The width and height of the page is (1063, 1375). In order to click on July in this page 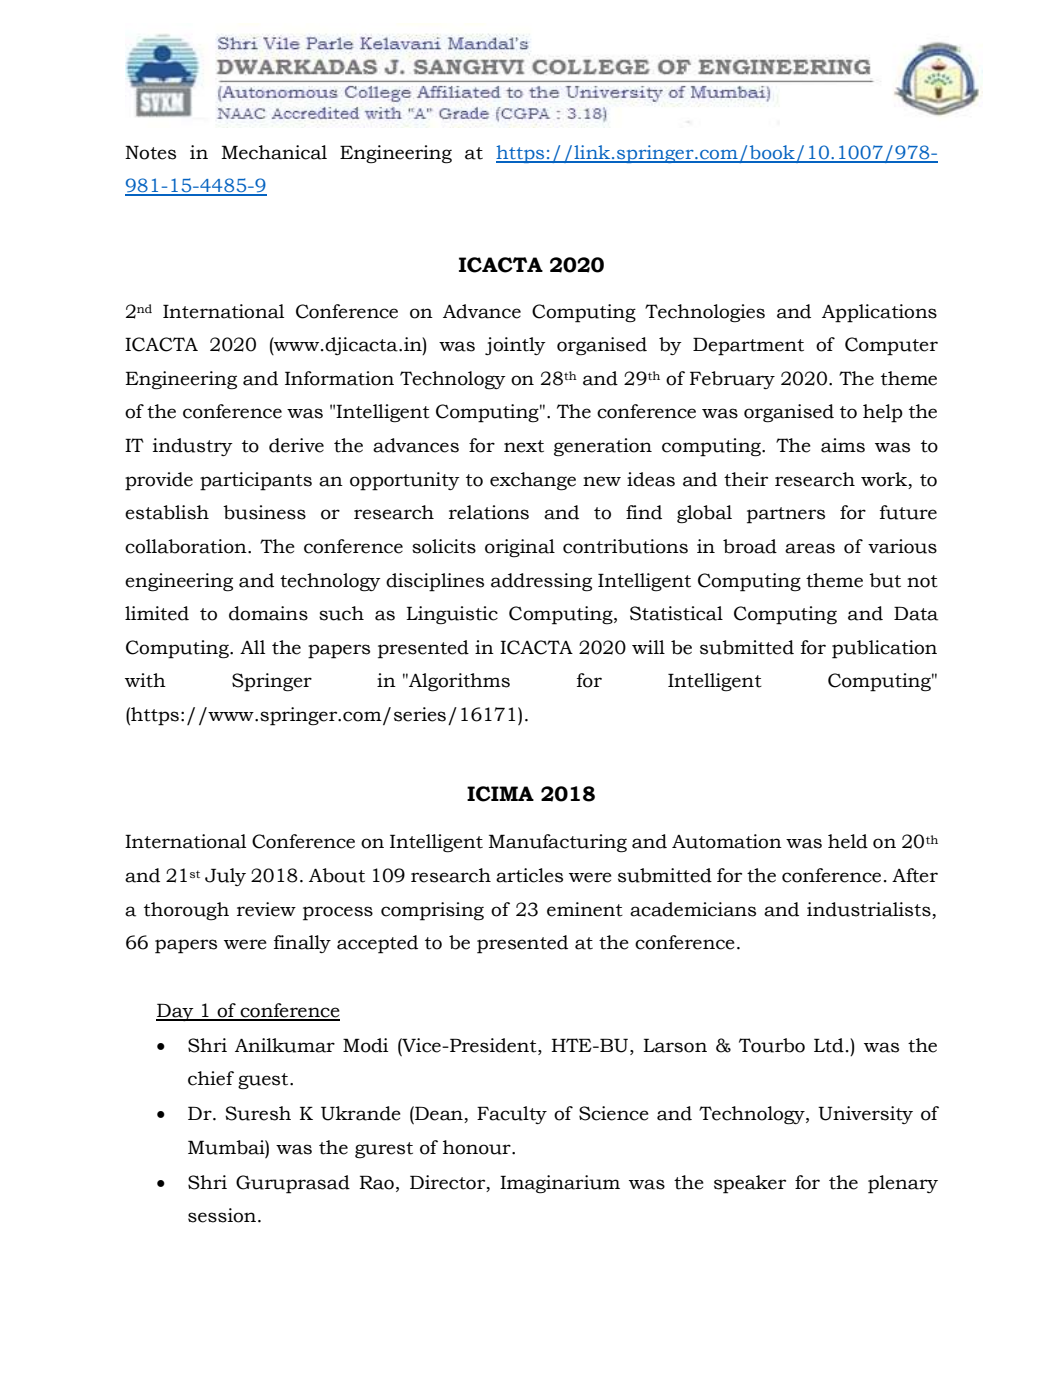, I will do `click(225, 877)`.
